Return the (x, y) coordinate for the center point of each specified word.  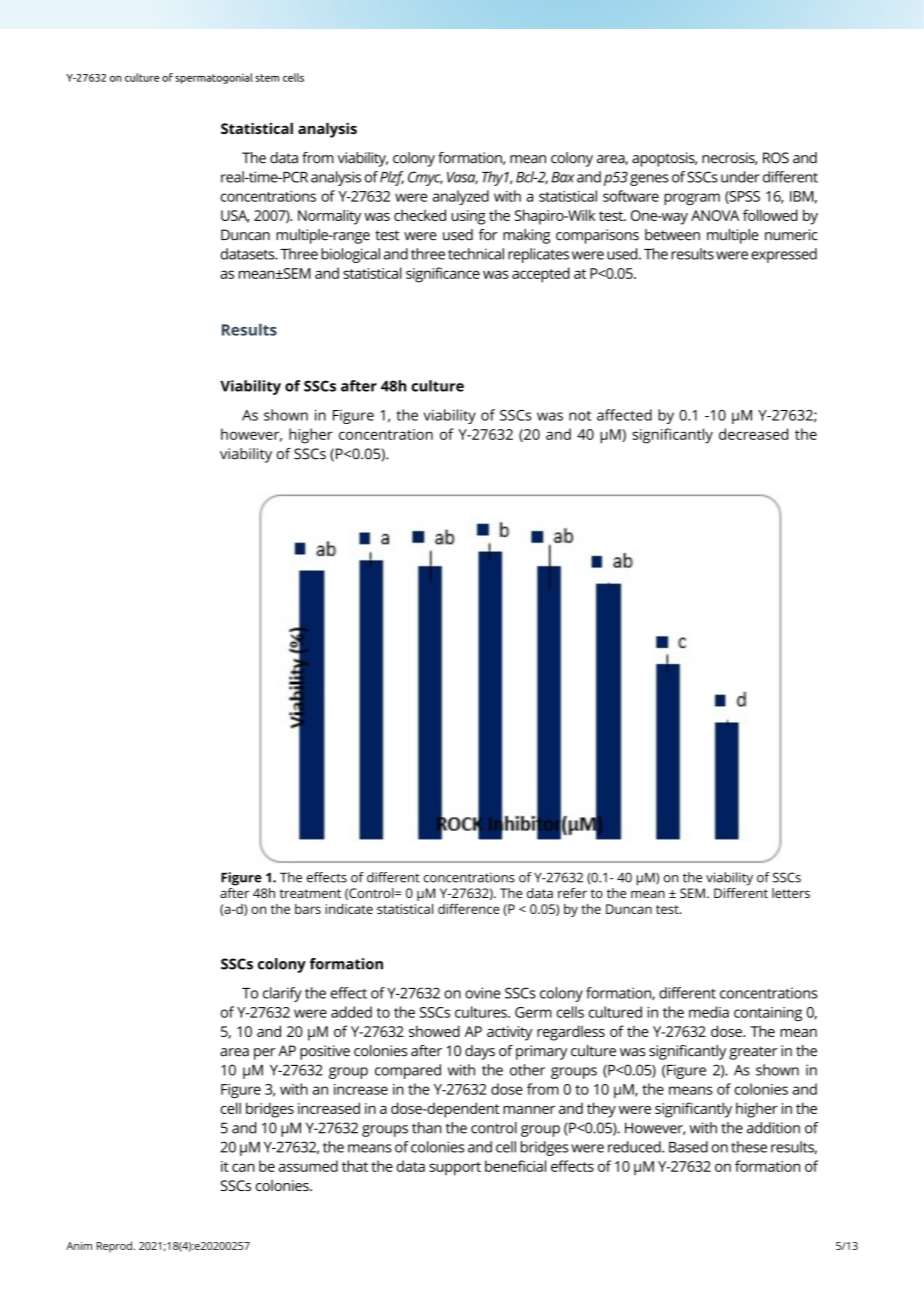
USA (235, 216)
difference (469, 908)
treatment (310, 893)
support (455, 1169)
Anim (79, 1246)
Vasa (462, 178)
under (740, 177)
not (580, 416)
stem (267, 78)
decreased (753, 434)
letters (791, 893)
